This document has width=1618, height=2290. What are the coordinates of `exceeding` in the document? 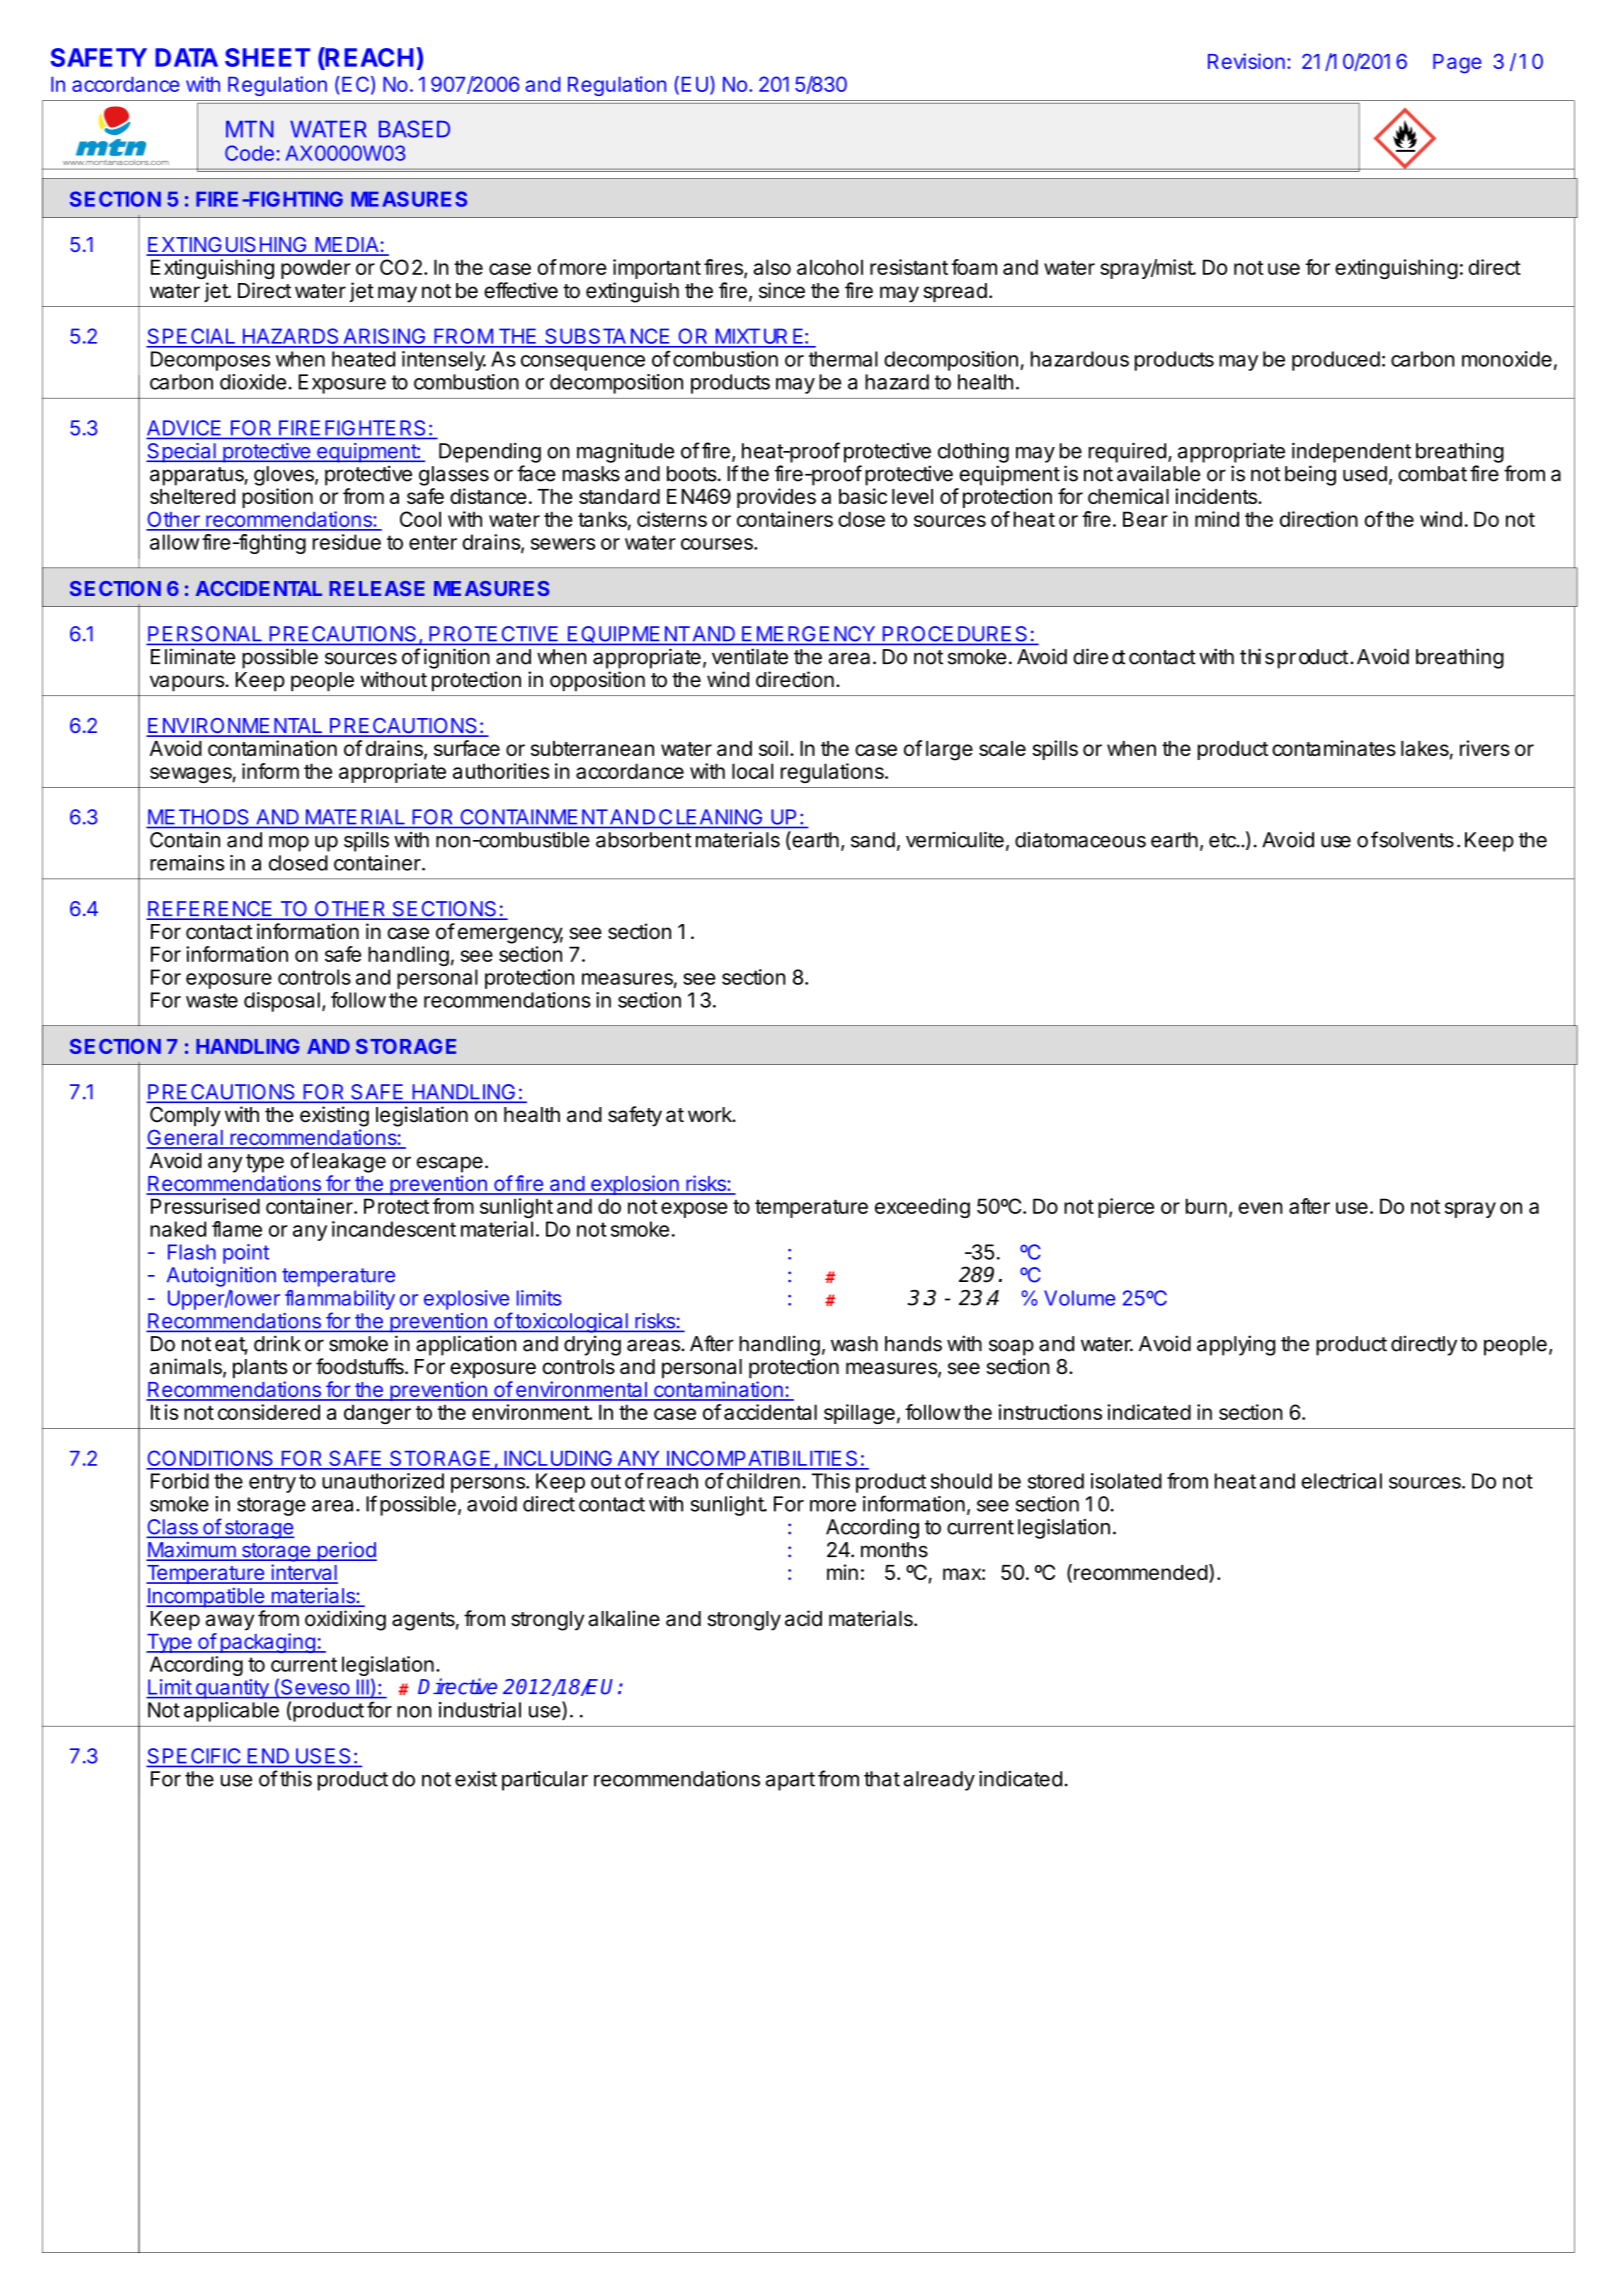 It's located at (922, 1208).
